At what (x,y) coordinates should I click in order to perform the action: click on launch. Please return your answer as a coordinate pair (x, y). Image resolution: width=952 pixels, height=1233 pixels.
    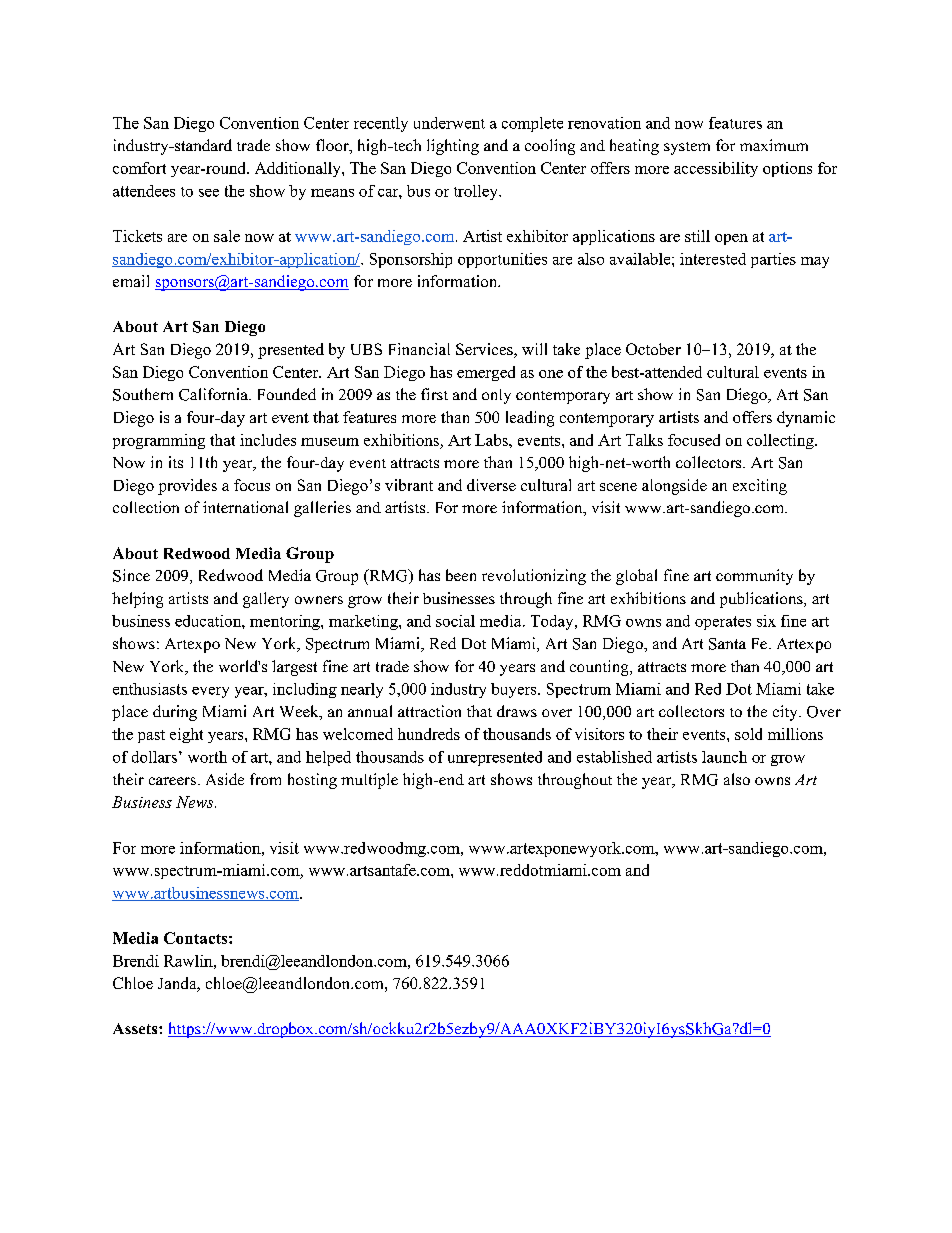
    Looking at the image, I should click on (724, 757).
